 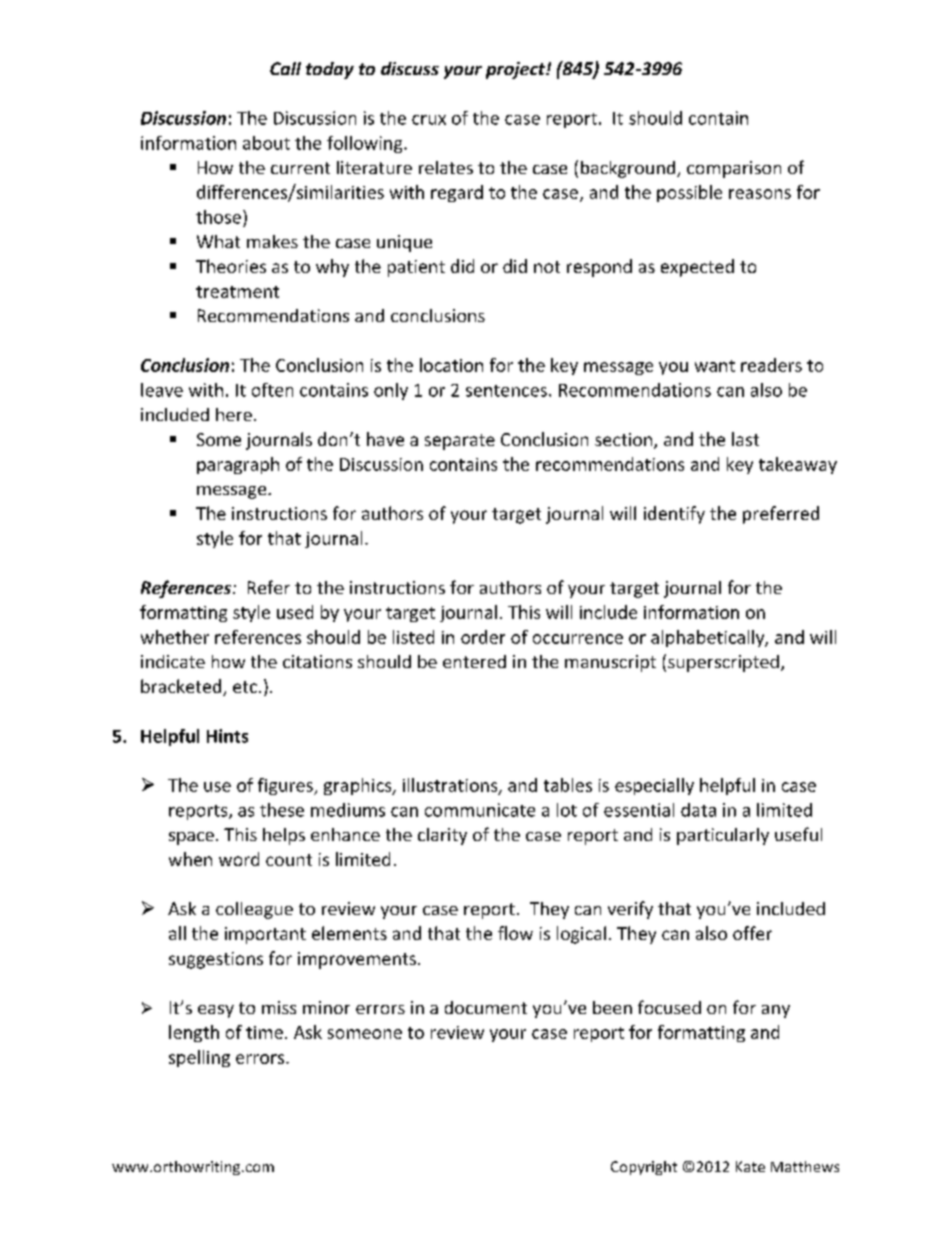 What do you see at coordinates (442, 836) in the page?
I see `clarity` at bounding box center [442, 836].
